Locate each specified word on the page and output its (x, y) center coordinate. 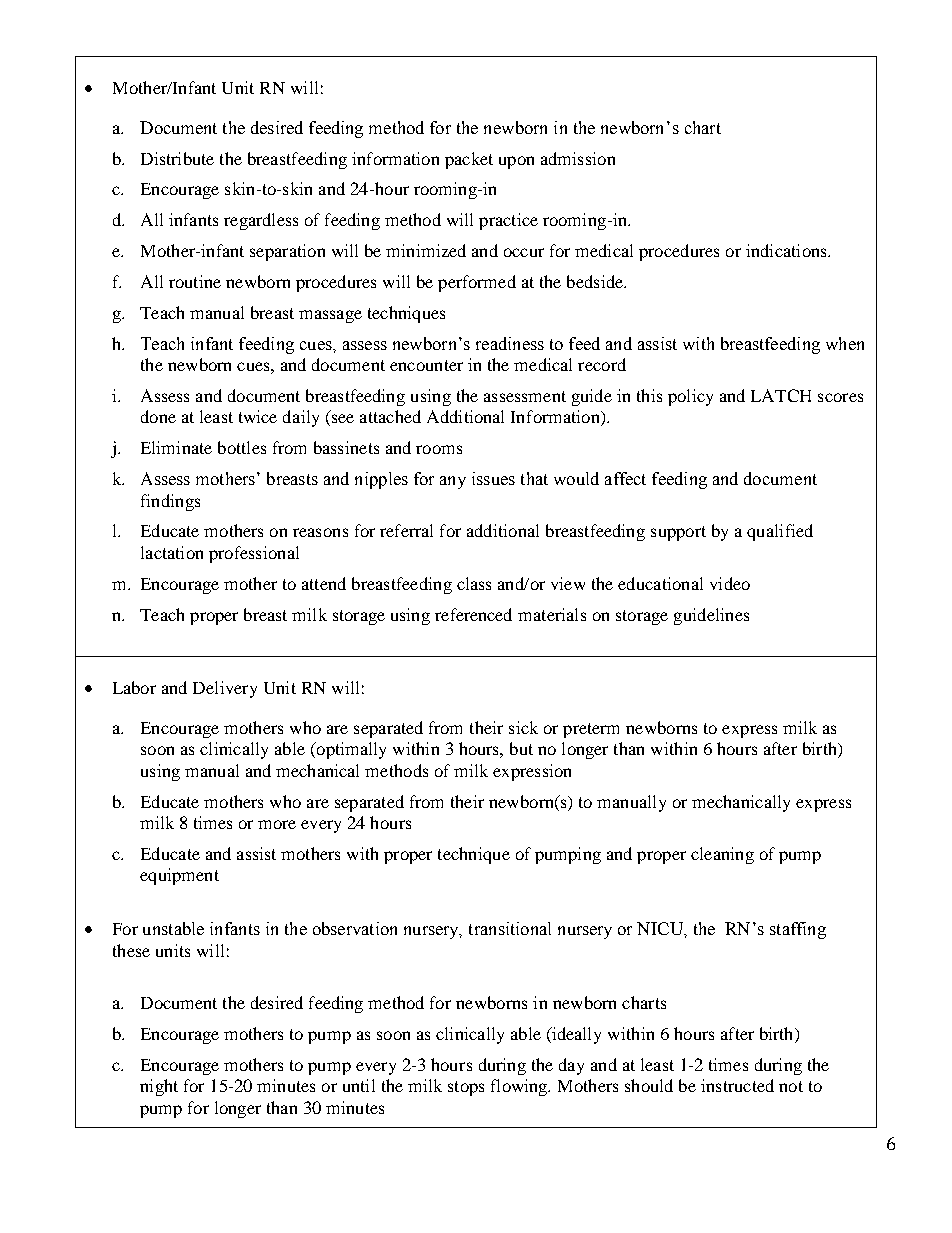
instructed (737, 1085)
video (730, 583)
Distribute (177, 158)
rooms (439, 449)
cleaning (722, 855)
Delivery (225, 689)
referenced (473, 614)
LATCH (781, 395)
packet (469, 160)
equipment (179, 876)
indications (787, 250)
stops (466, 1088)
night (159, 1087)
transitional (510, 928)
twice (258, 416)
